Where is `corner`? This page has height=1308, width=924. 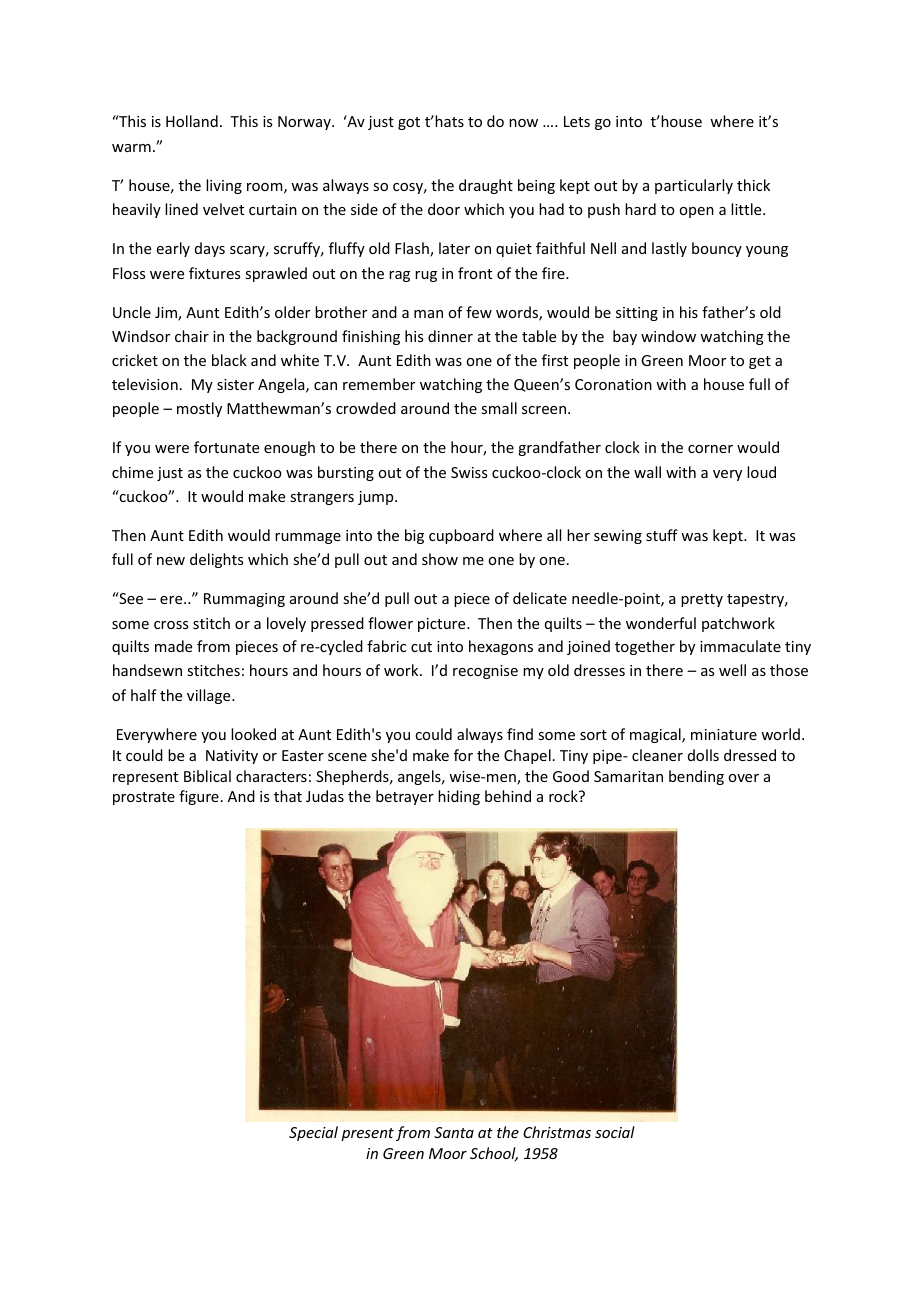
corner is located at coordinates (710, 449).
